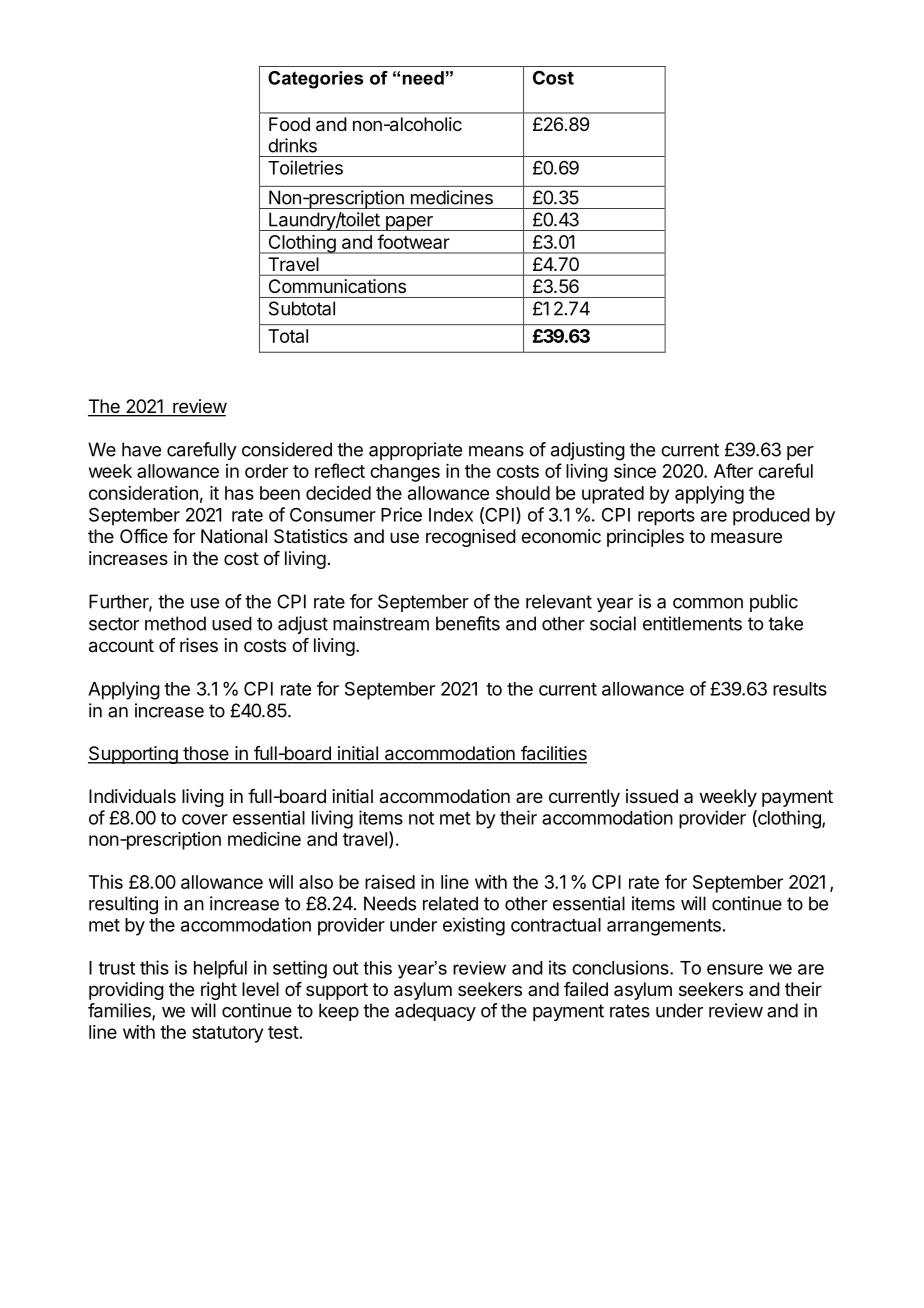 The width and height of the page is (924, 1308). What do you see at coordinates (219, 991) in the page?
I see `right` at bounding box center [219, 991].
